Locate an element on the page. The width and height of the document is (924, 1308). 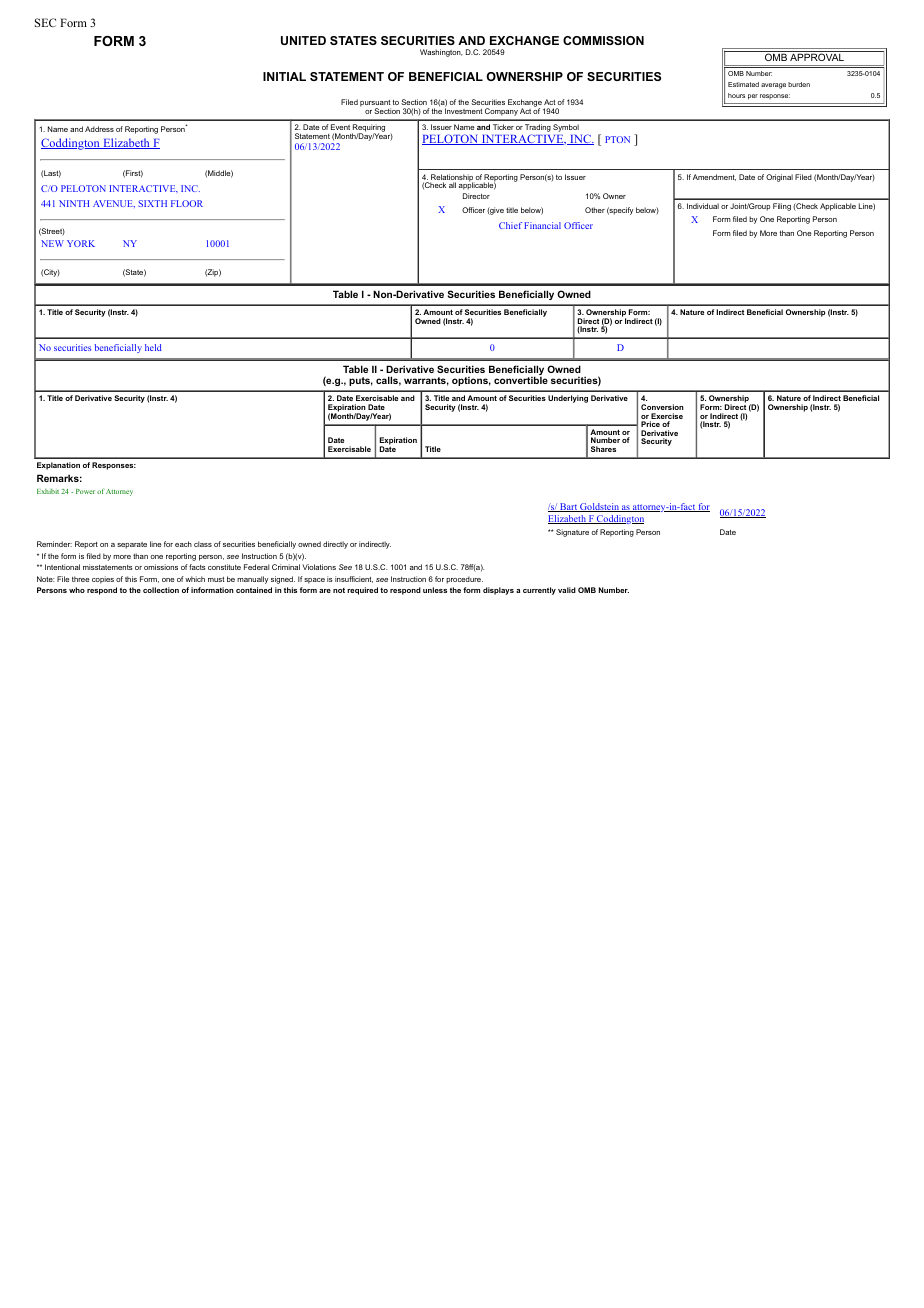
Estimated is located at coordinates (743, 84).
